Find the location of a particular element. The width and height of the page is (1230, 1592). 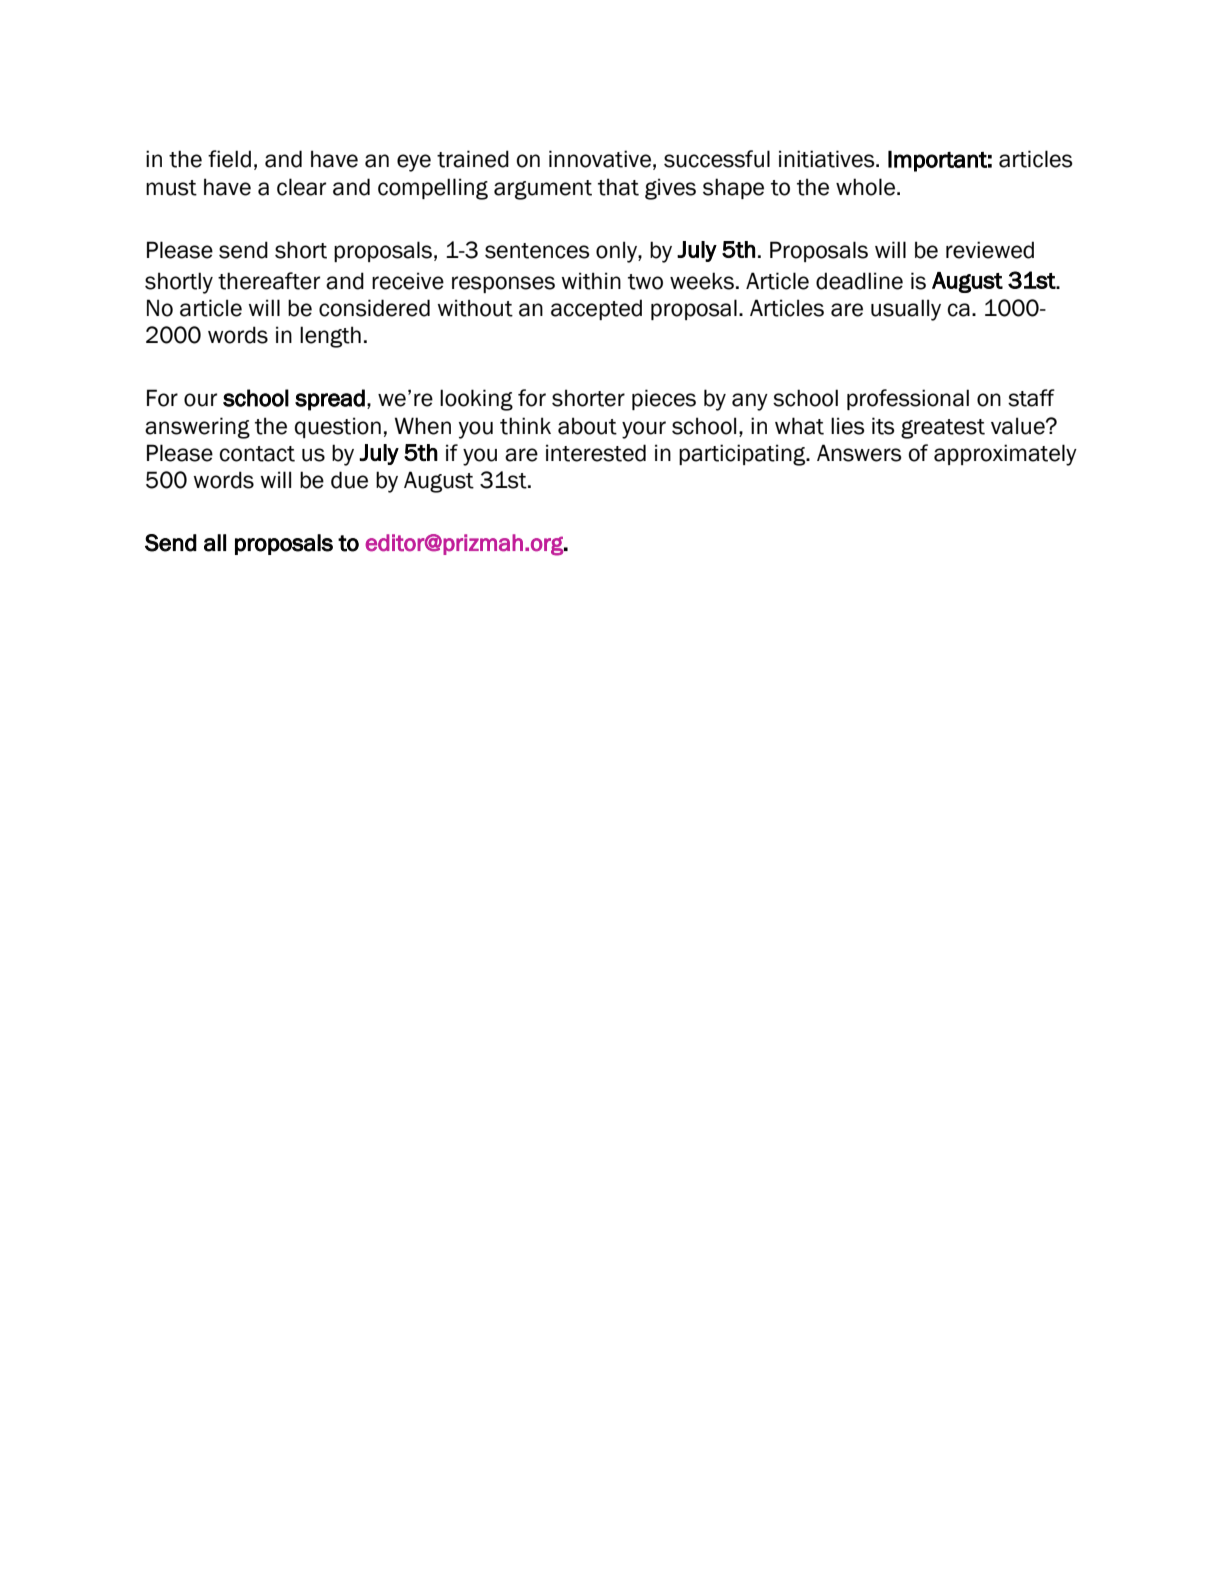

initiatives is located at coordinates (828, 159).
